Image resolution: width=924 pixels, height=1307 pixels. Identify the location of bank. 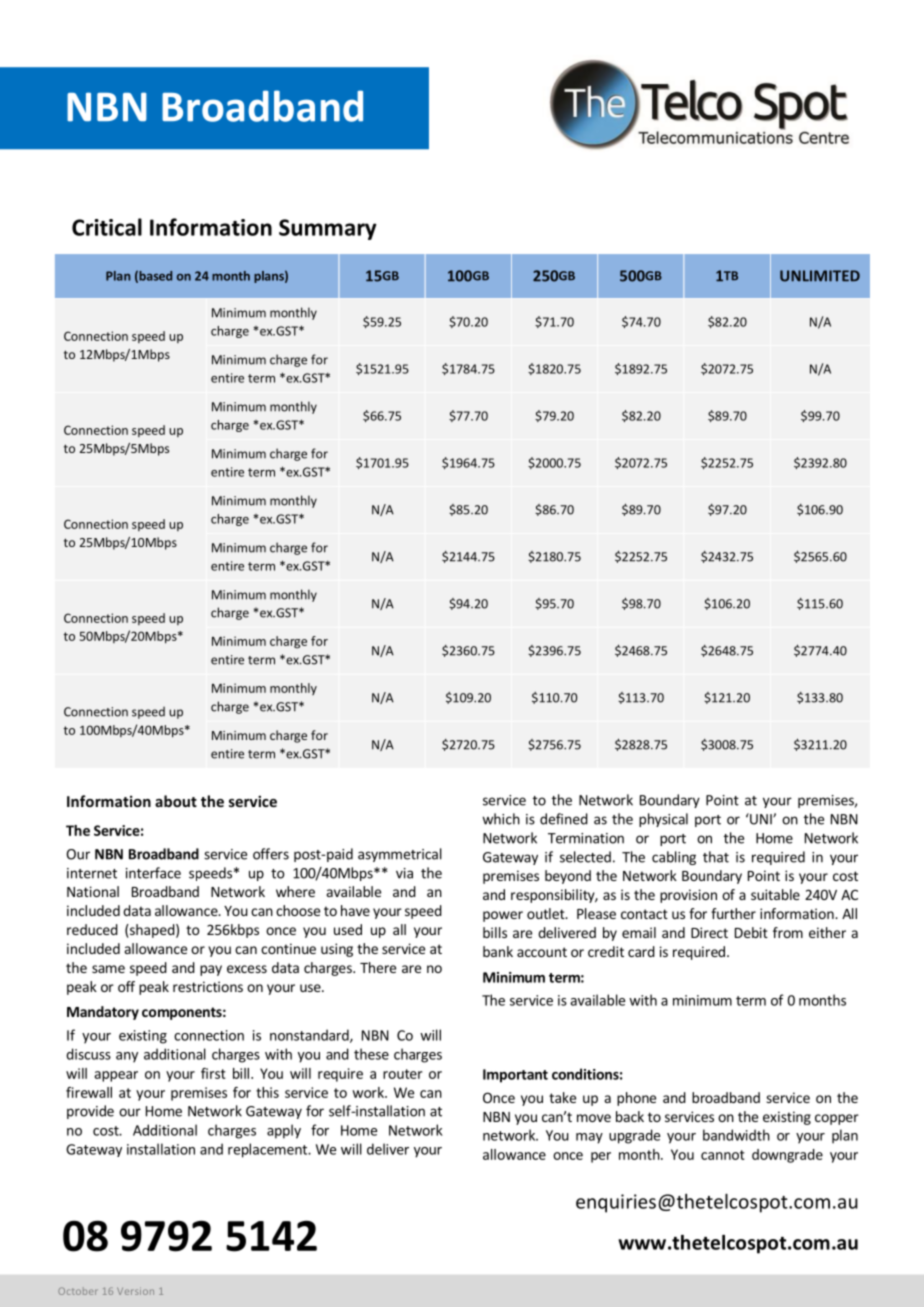
(498, 951).
